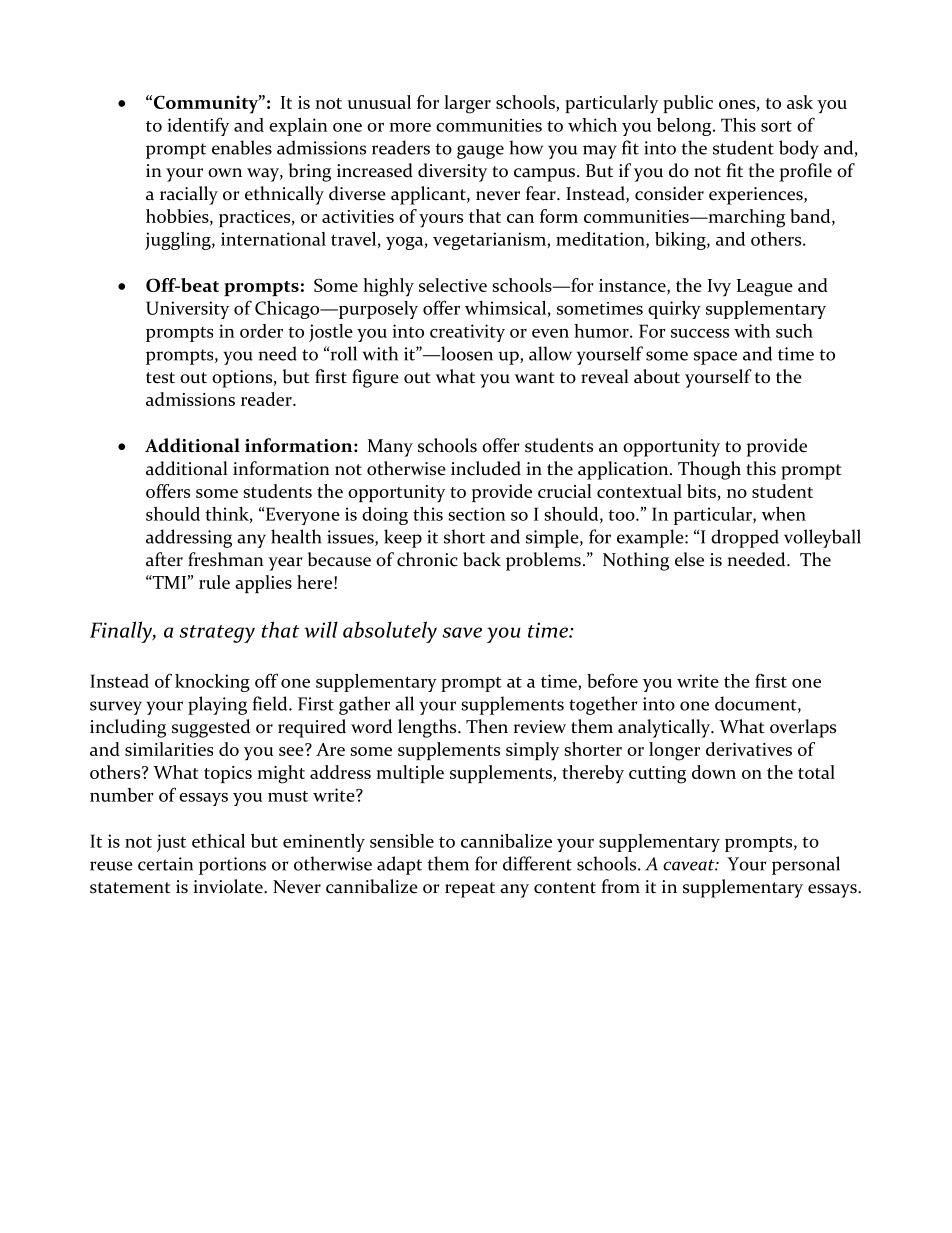 The width and height of the screenshot is (952, 1233). What do you see at coordinates (198, 126) in the screenshot?
I see `identify` at bounding box center [198, 126].
